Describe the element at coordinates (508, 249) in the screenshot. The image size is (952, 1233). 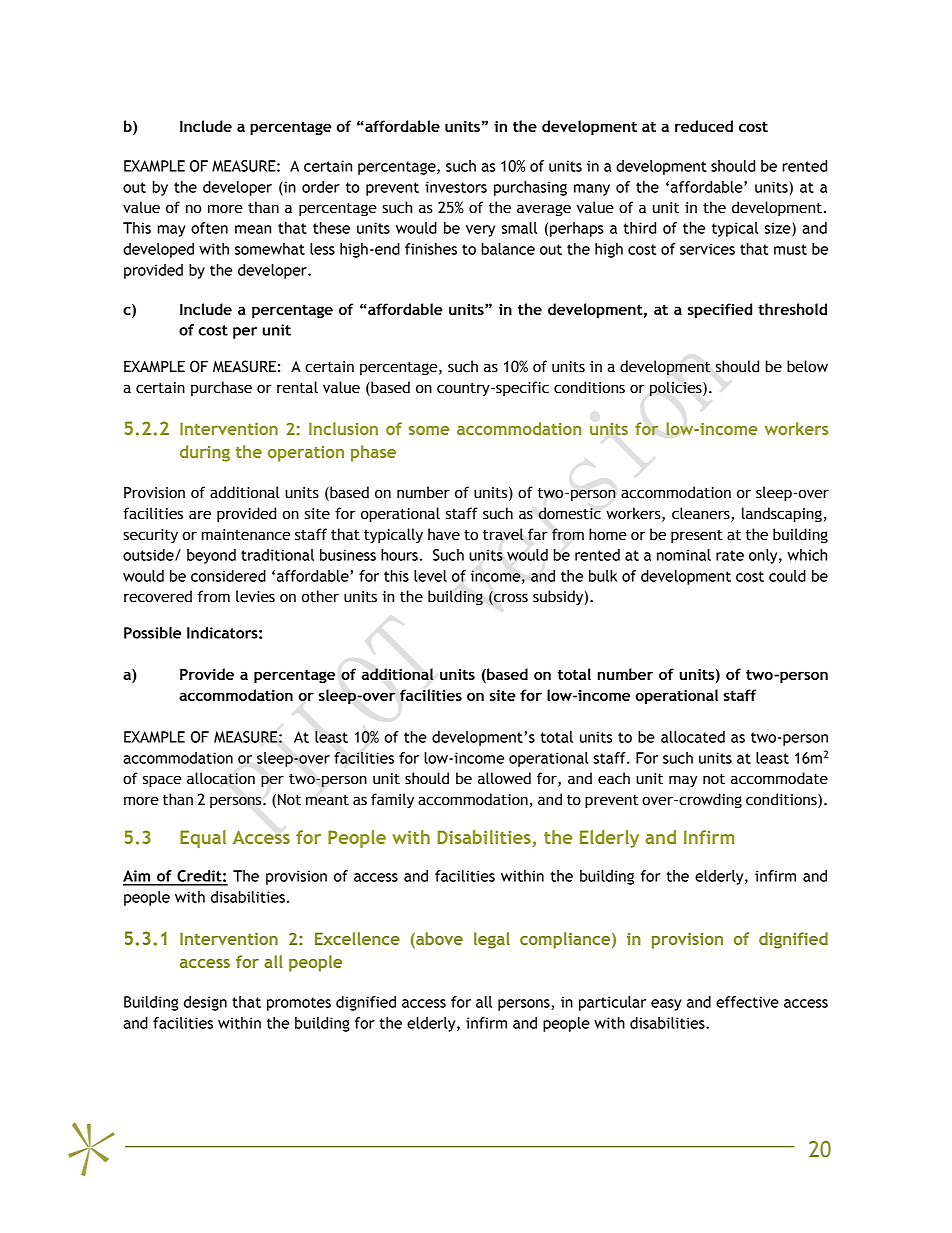
I see `balance` at that location.
